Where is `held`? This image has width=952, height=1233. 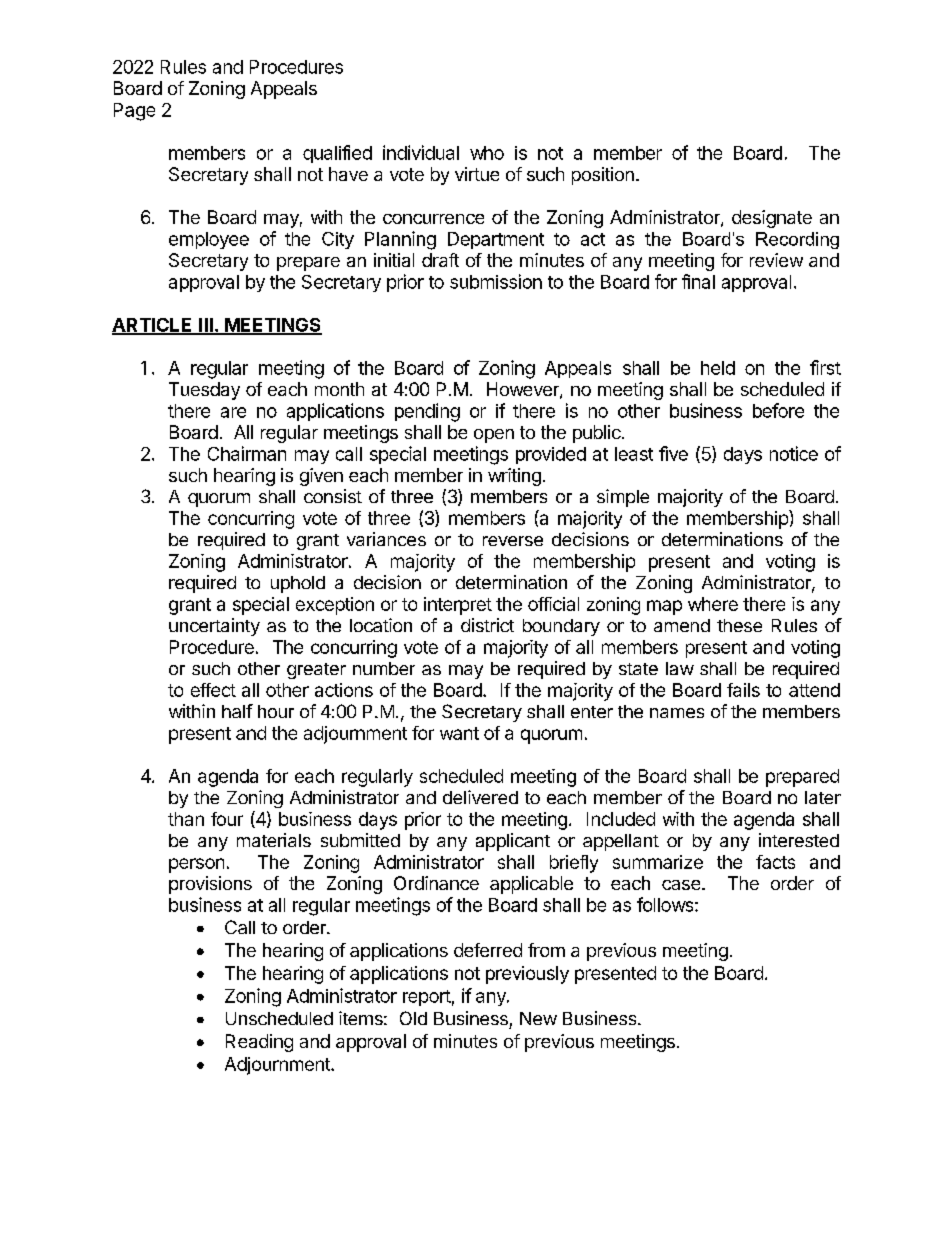
held is located at coordinates (718, 368).
